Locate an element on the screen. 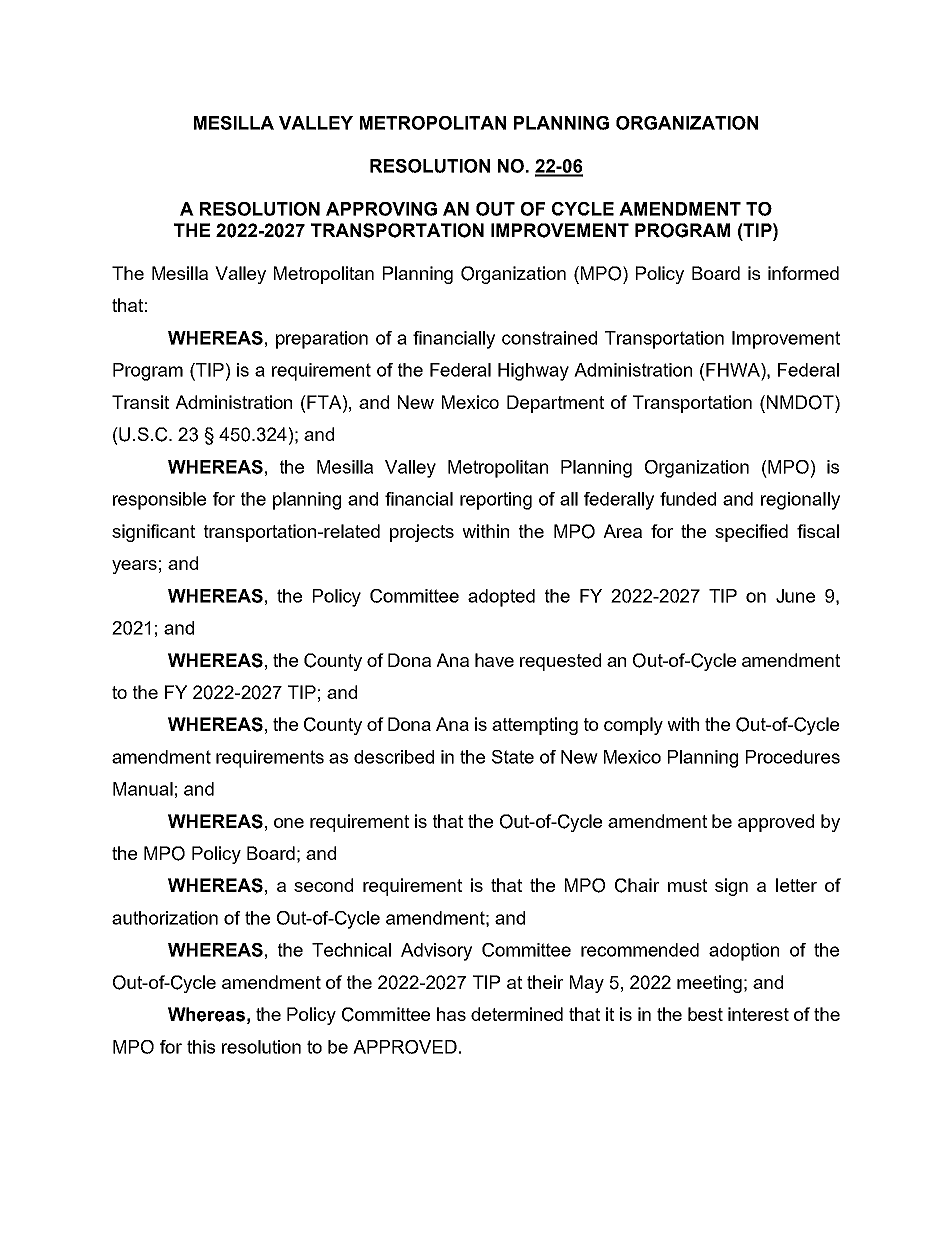 This screenshot has height=1233, width=952. constrained is located at coordinates (549, 338).
